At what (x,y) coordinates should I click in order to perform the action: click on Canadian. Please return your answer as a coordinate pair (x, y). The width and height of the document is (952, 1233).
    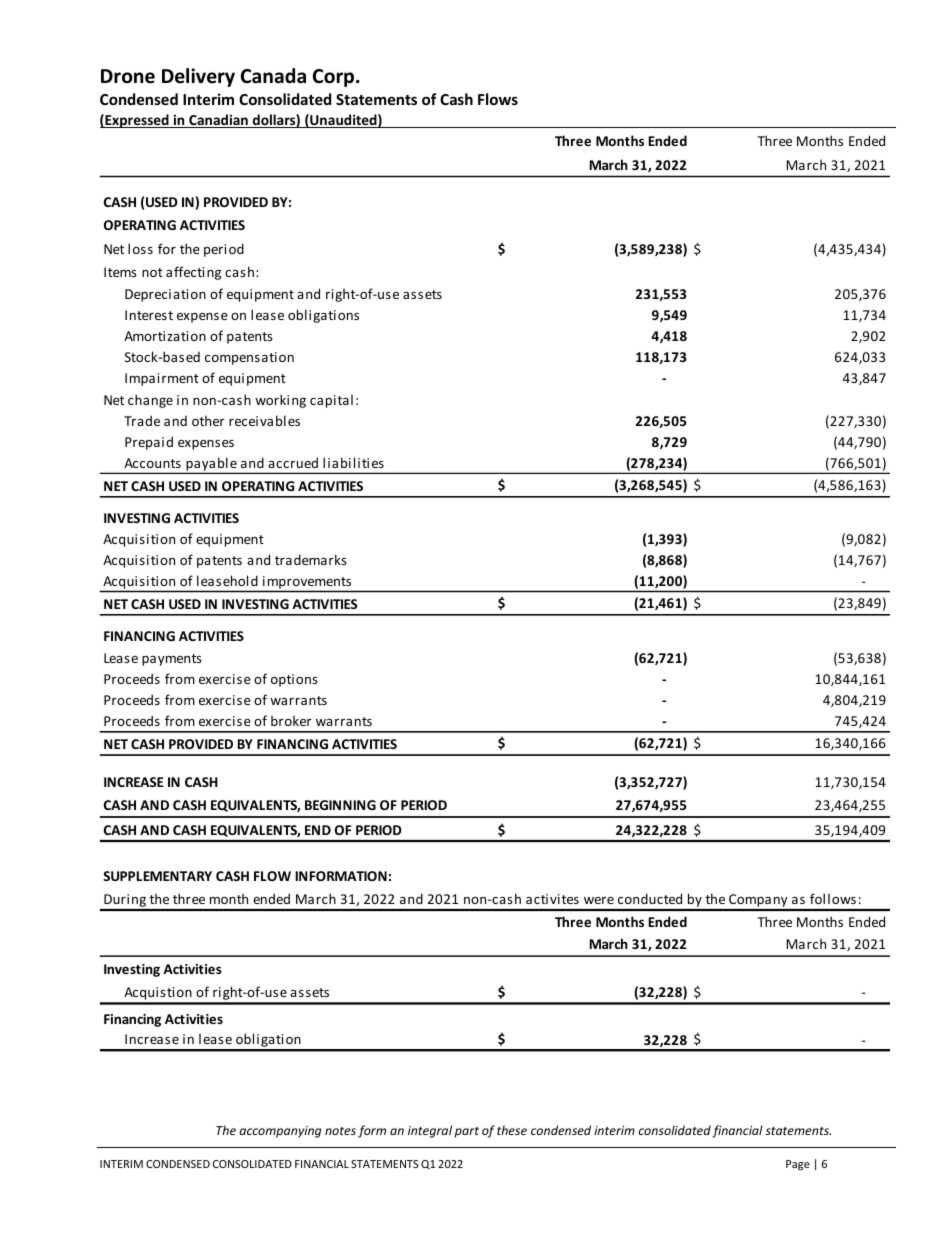
    Looking at the image, I should click on (218, 121).
